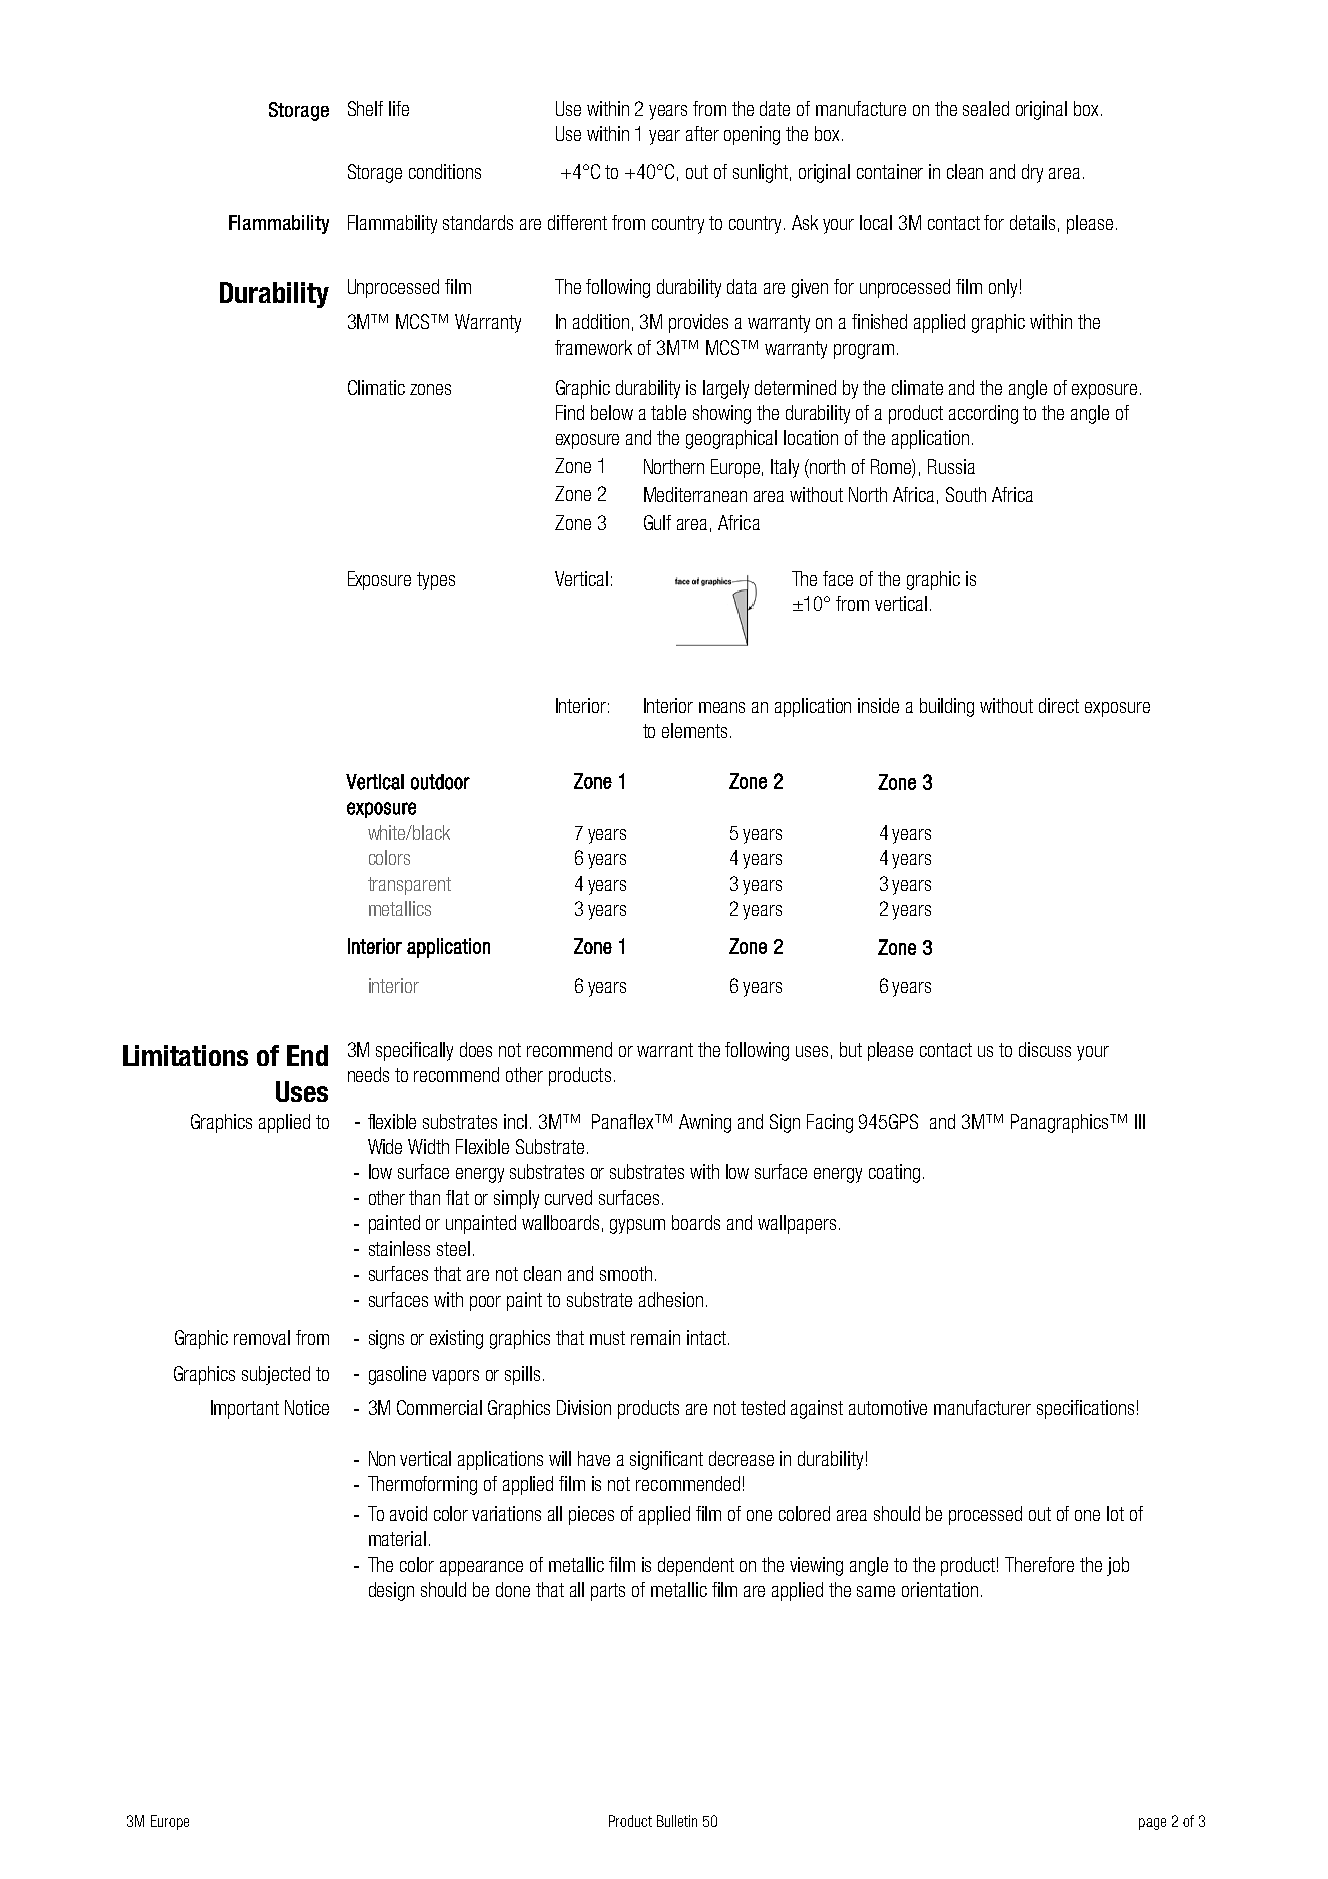 The height and width of the document is (1879, 1328). I want to click on coating, so click(894, 1173).
